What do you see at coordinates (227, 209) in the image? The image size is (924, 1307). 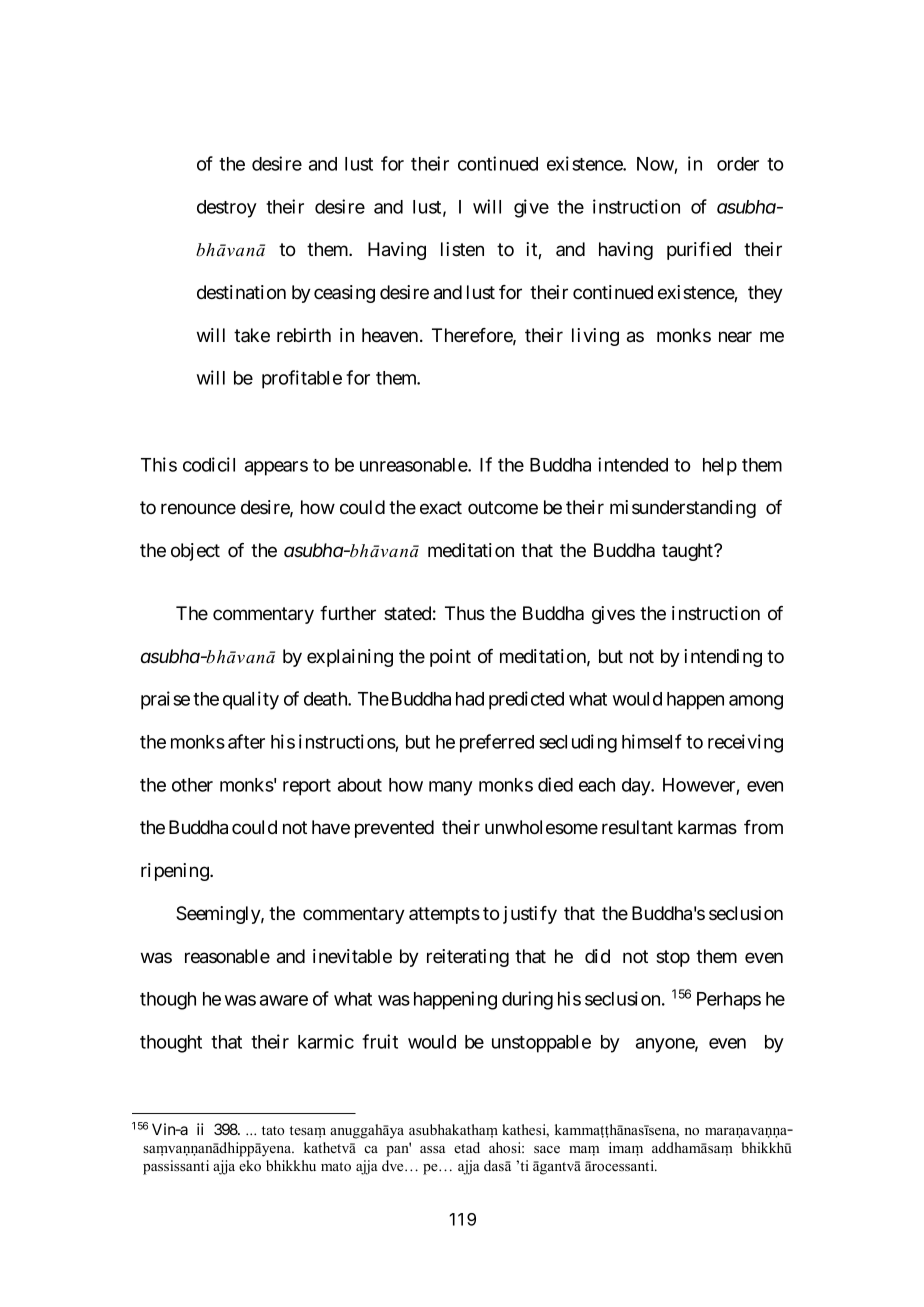 I see `destroy` at bounding box center [227, 209].
